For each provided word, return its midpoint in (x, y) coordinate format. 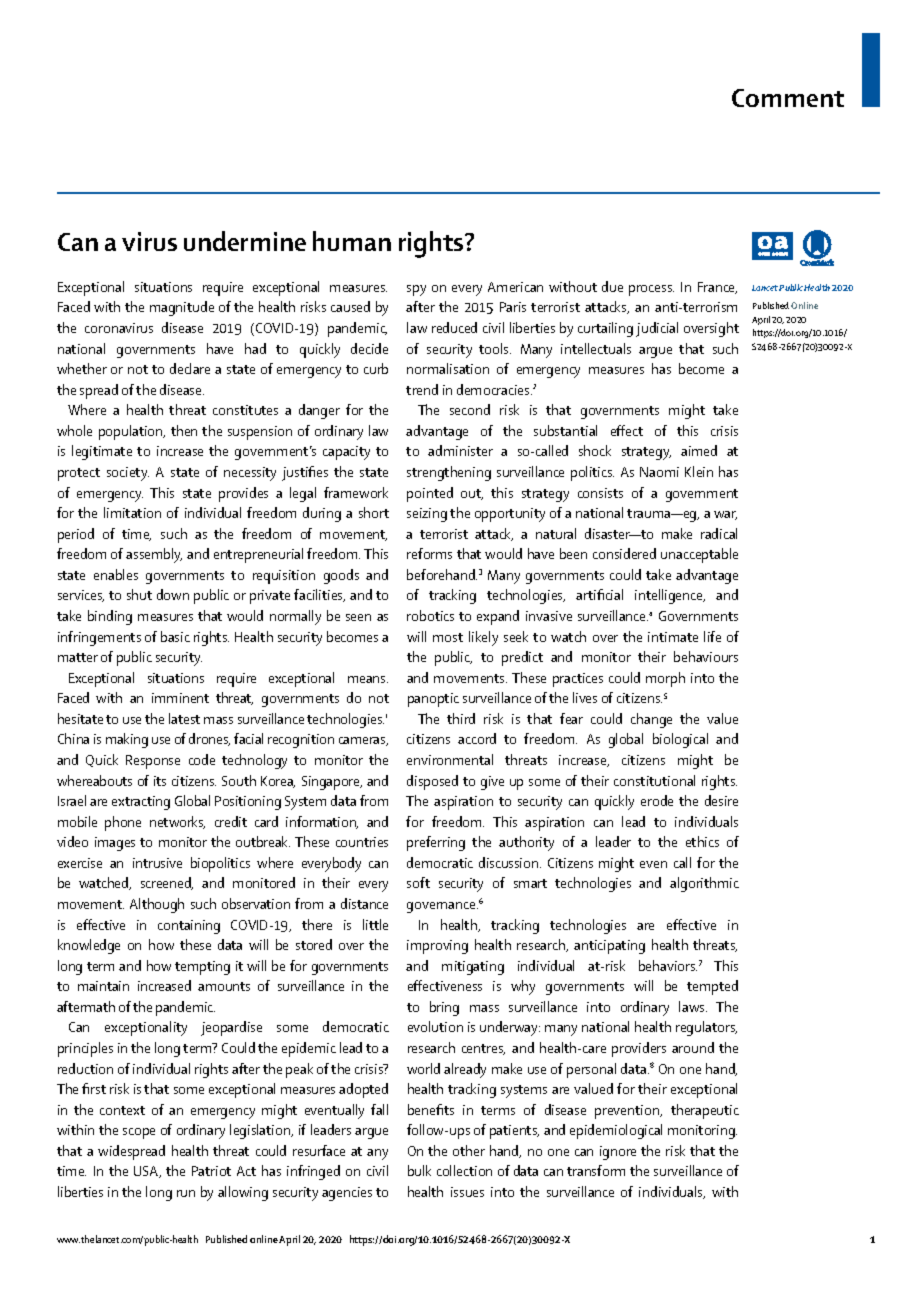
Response (153, 762)
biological (680, 740)
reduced (454, 327)
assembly (154, 555)
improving (437, 947)
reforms (429, 553)
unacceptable (699, 555)
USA (147, 1172)
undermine (245, 241)
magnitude (182, 308)
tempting (202, 968)
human (352, 241)
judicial (657, 329)
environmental (450, 759)
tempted (712, 987)
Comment (788, 98)
